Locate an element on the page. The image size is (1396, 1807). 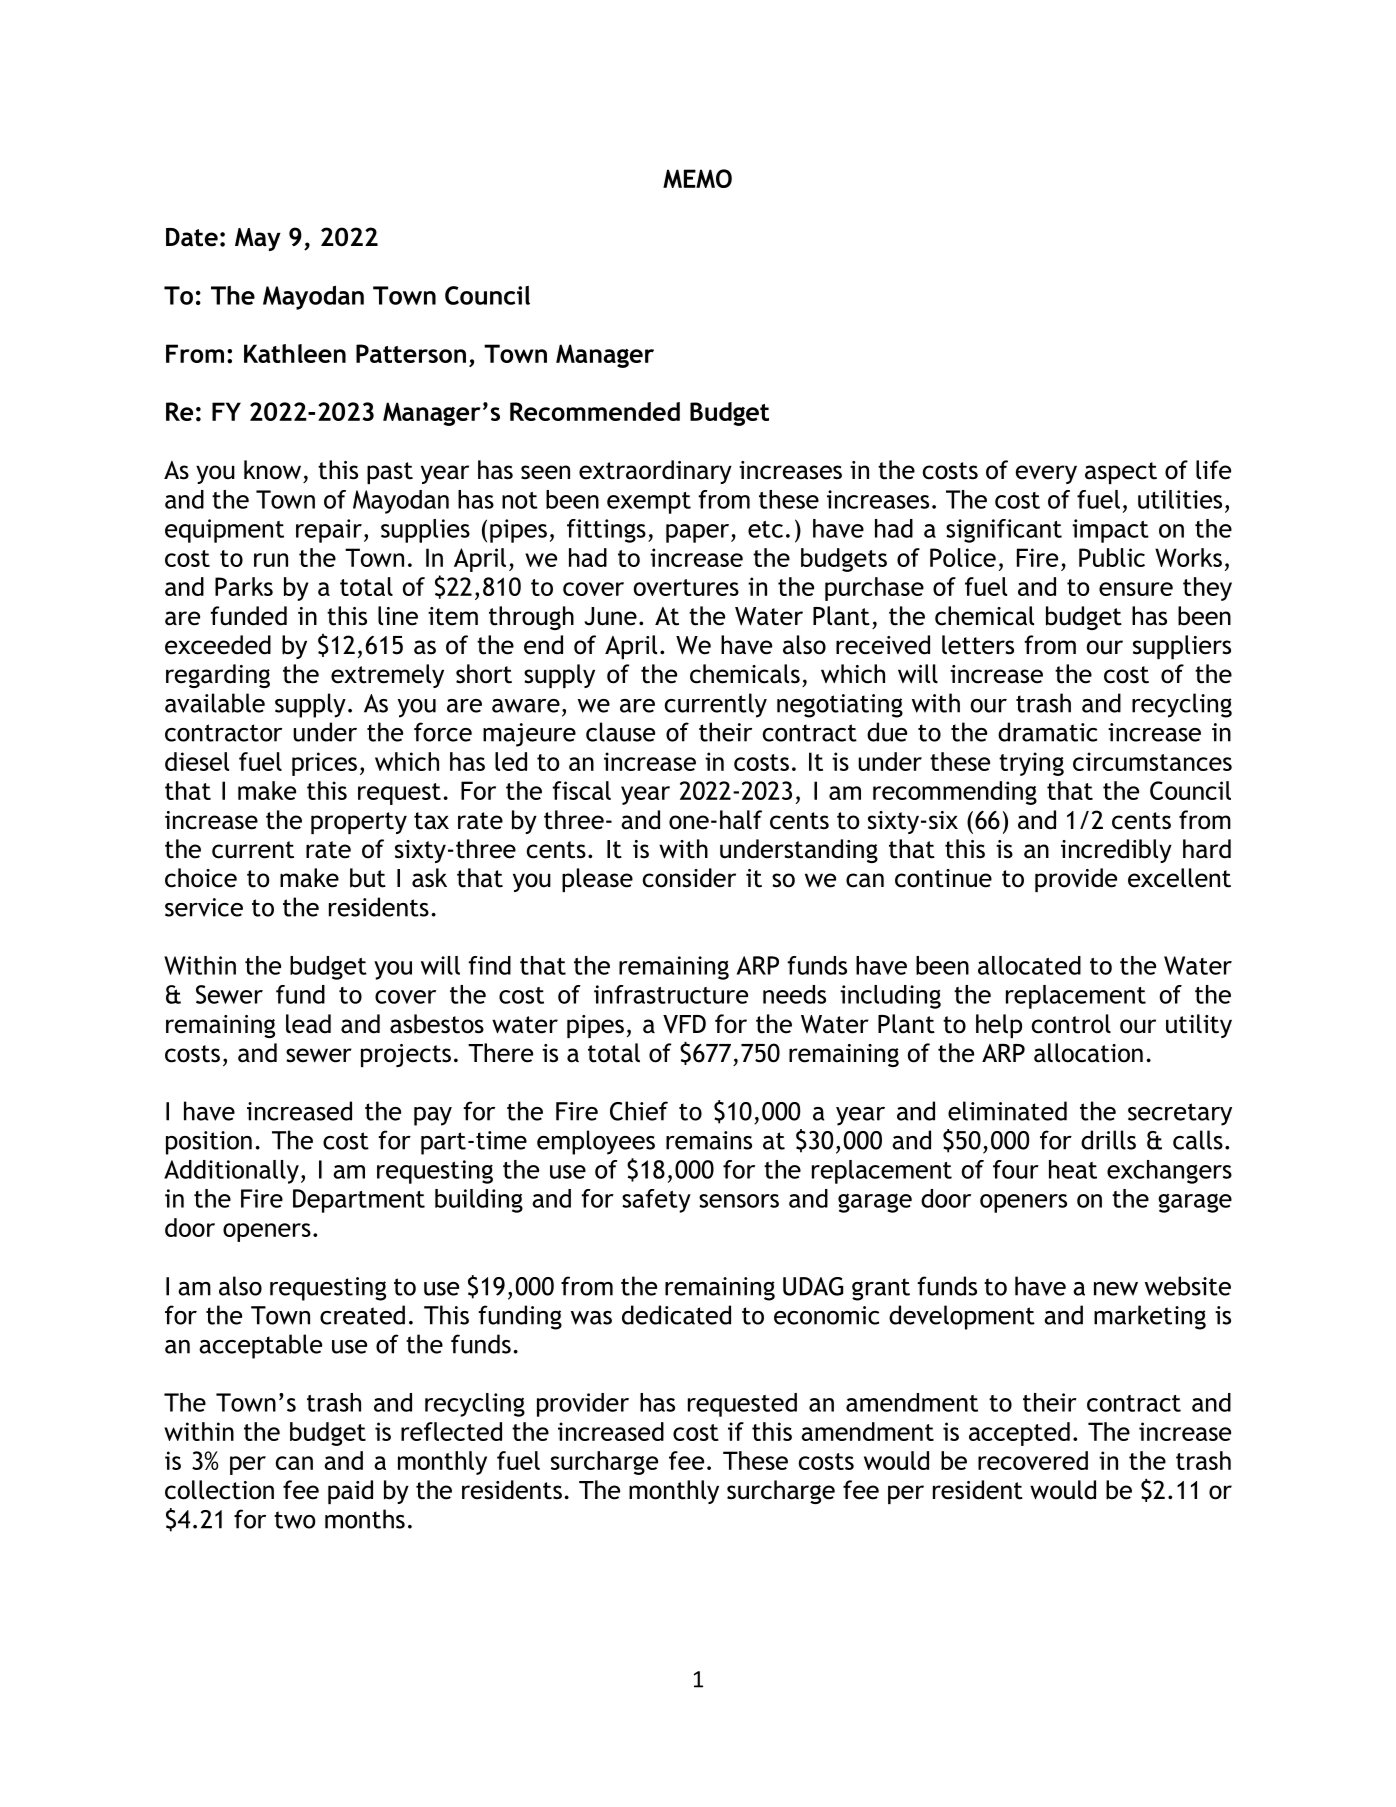
consider is located at coordinates (689, 878).
